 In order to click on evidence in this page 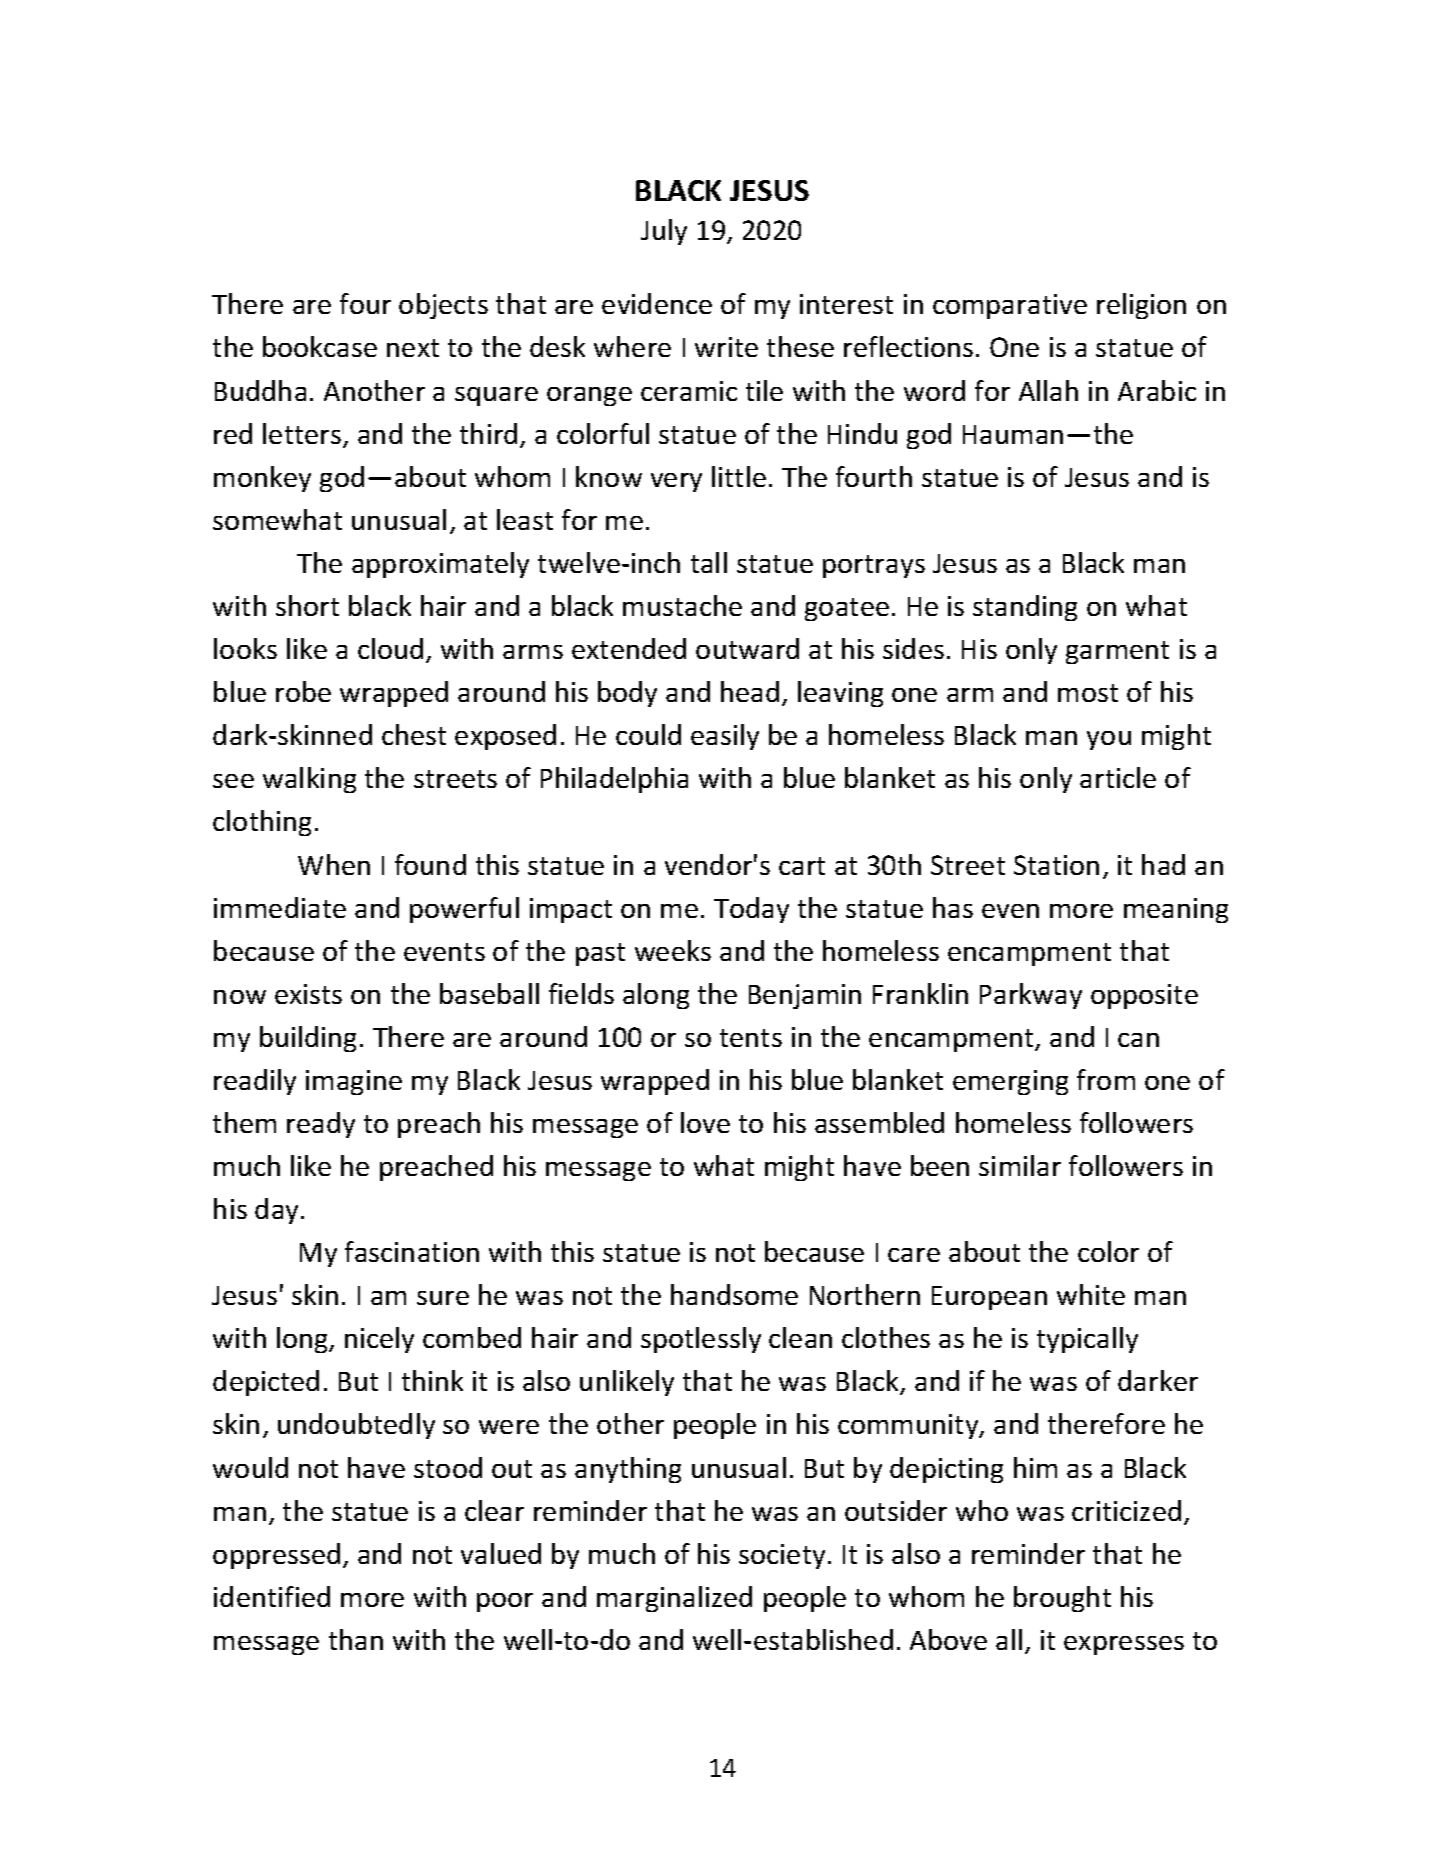, I will do `click(657, 303)`.
